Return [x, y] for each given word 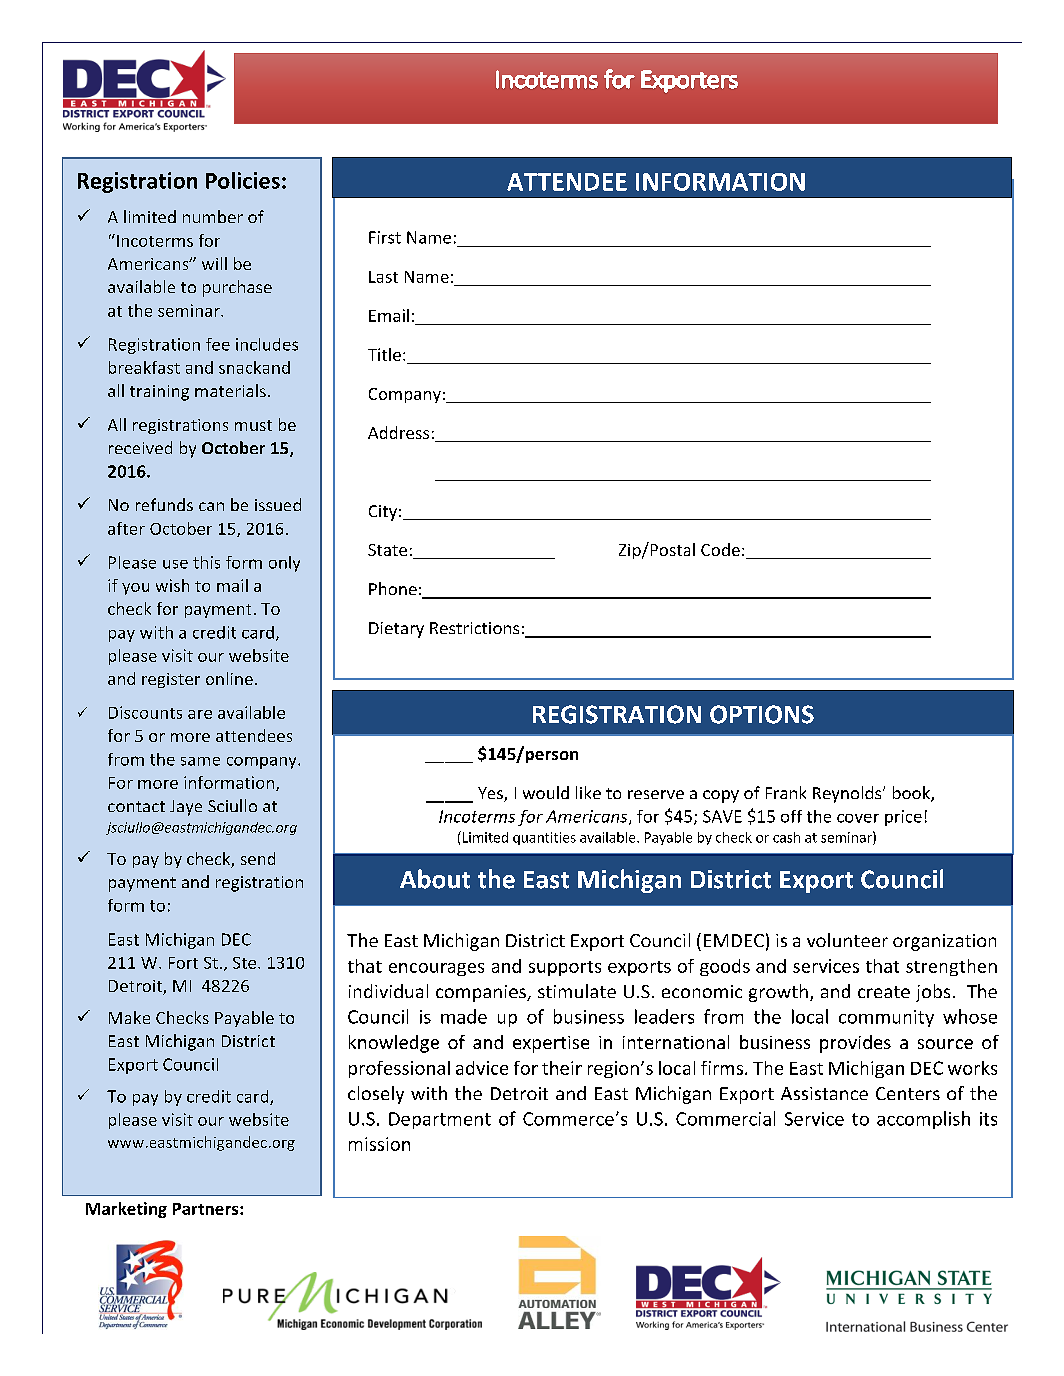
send [258, 858]
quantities [544, 838]
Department [440, 1120]
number [213, 216]
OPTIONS [762, 714]
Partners [207, 1209]
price [903, 818]
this [206, 562]
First [385, 237]
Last [383, 277]
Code [720, 549]
